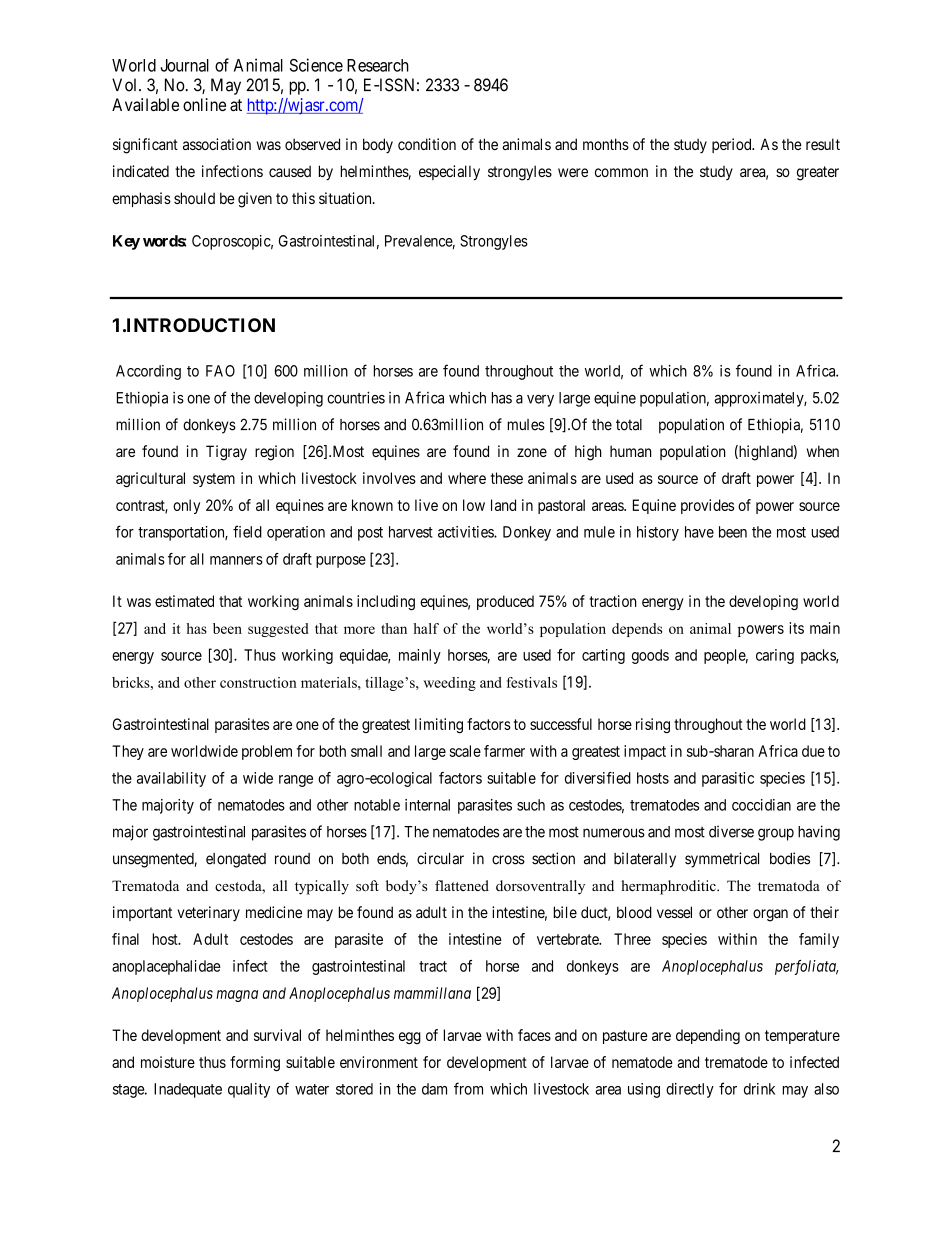 Image resolution: width=952 pixels, height=1233 pixels. I want to click on condition, so click(427, 144).
